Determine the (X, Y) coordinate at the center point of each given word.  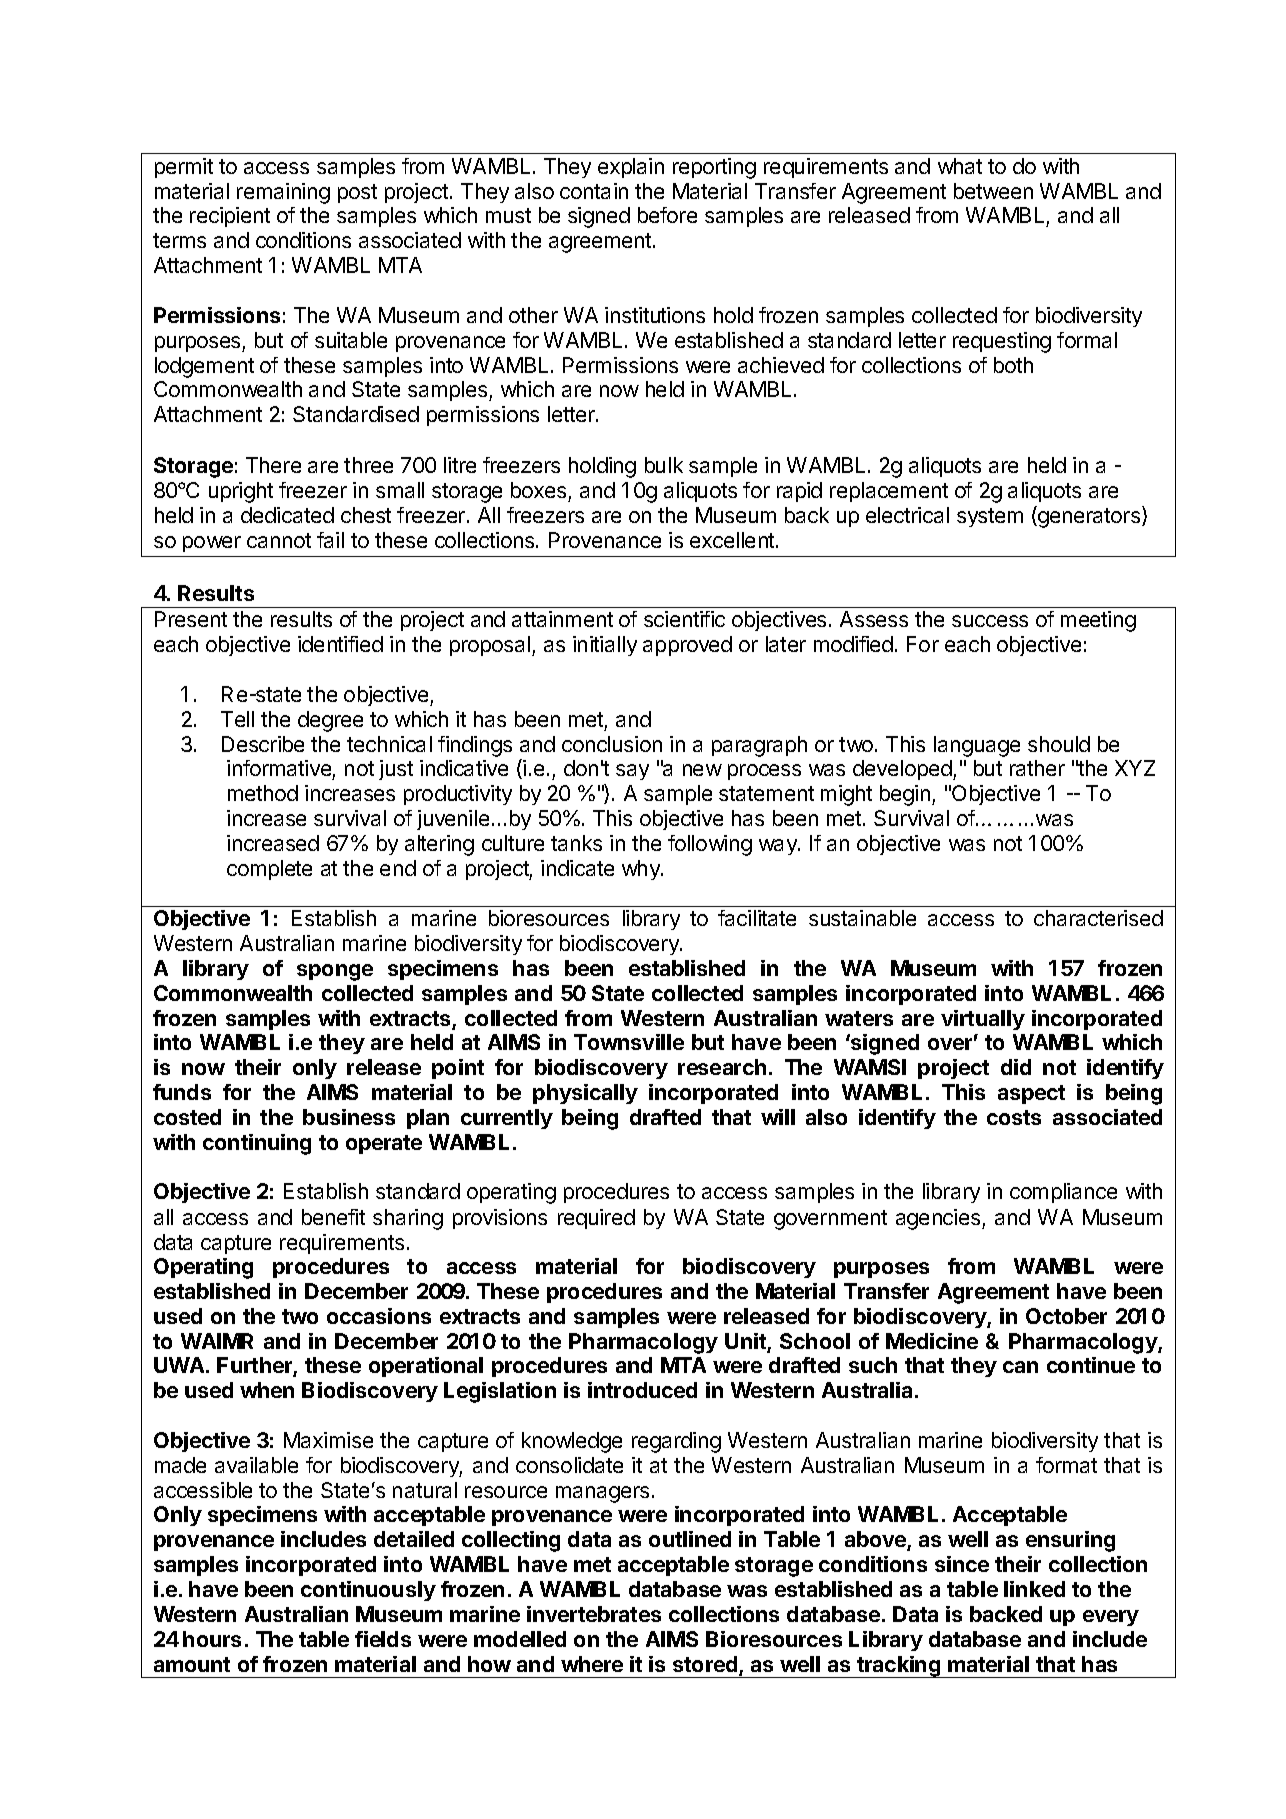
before (667, 215)
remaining (283, 193)
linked (1034, 1589)
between (993, 191)
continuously (368, 1591)
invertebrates (594, 1614)
